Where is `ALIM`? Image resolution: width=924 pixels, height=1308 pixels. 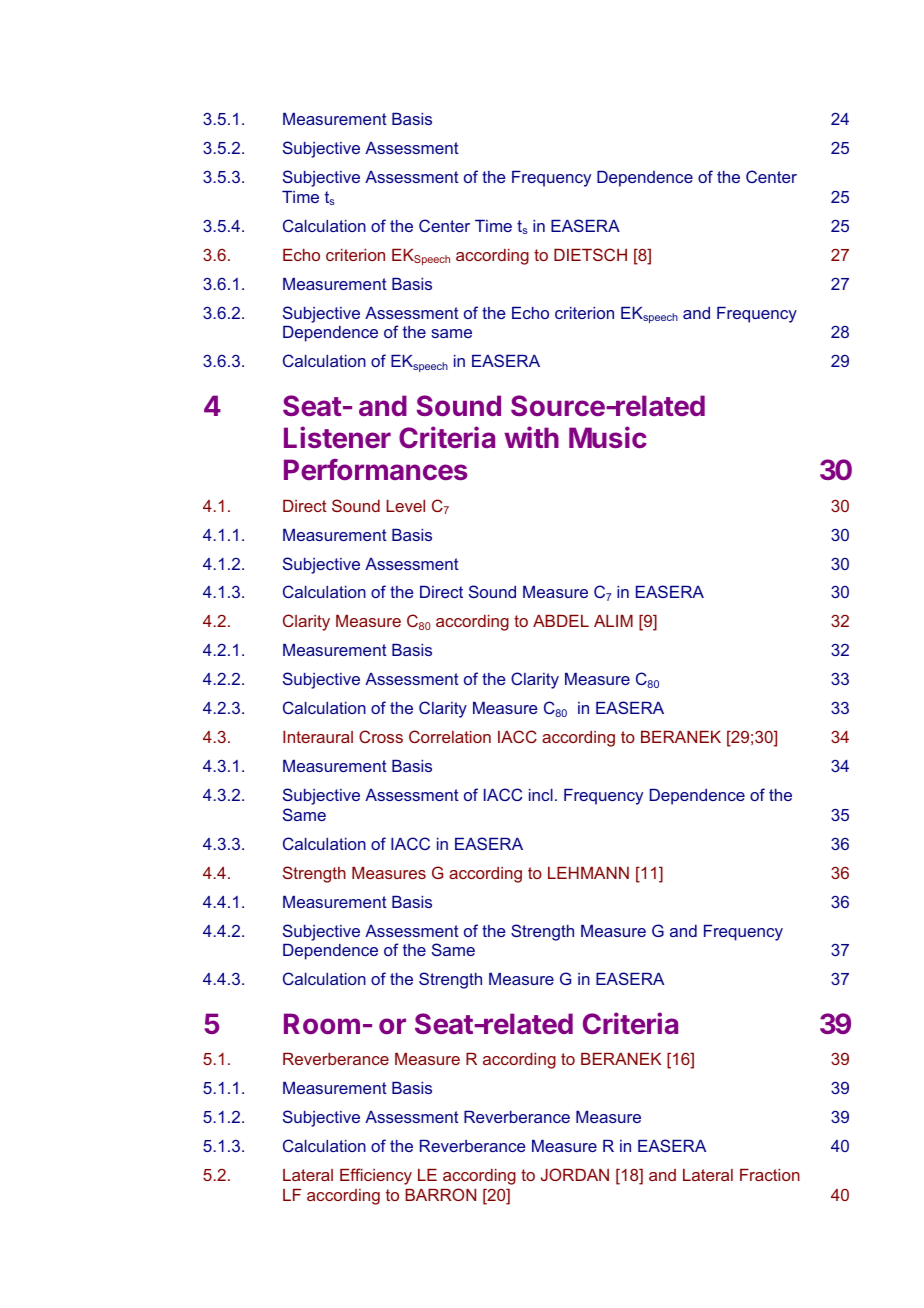 ALIM is located at coordinates (613, 621).
